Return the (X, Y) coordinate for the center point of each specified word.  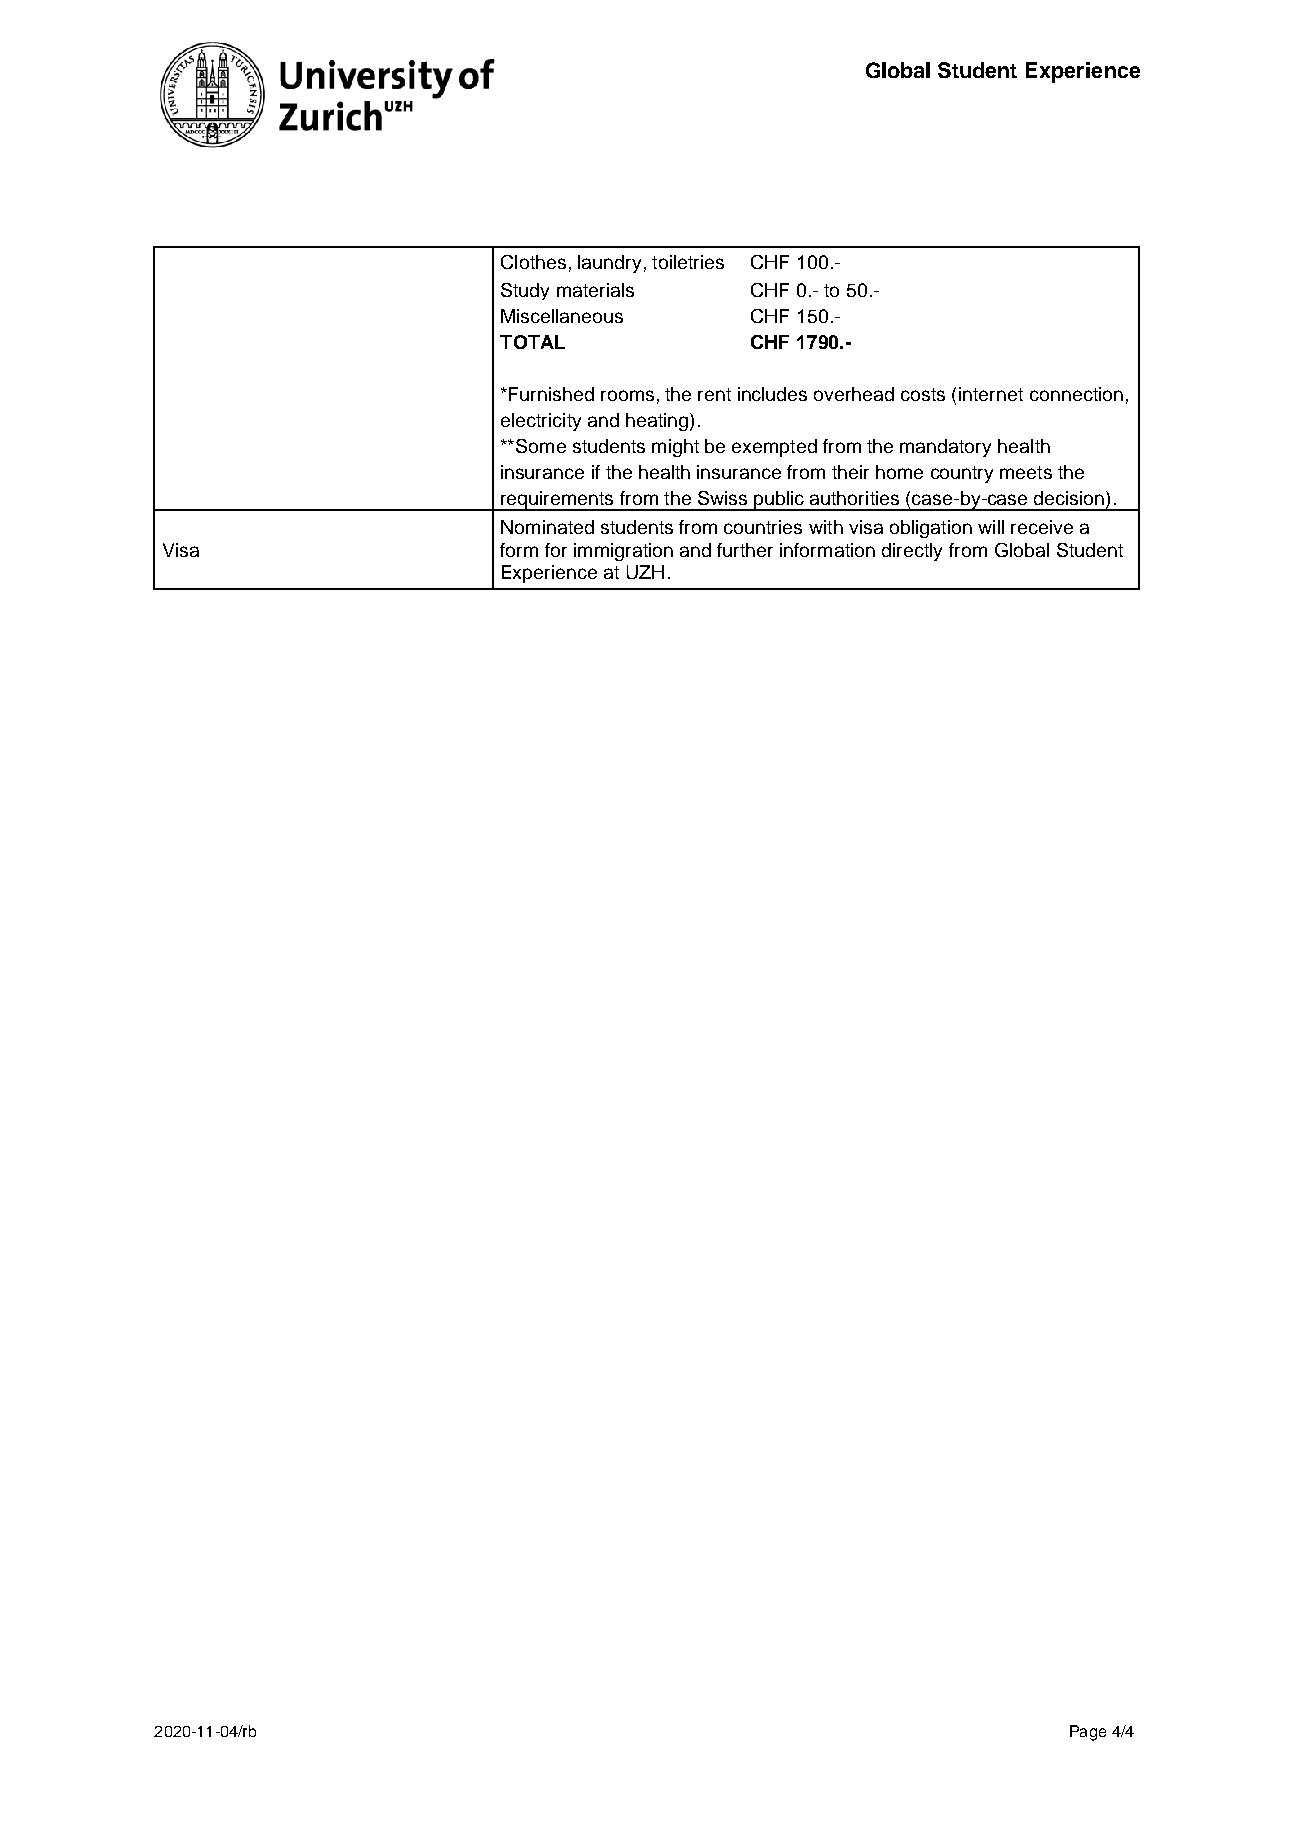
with (826, 527)
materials (595, 290)
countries (763, 527)
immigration (623, 552)
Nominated (547, 527)
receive (1042, 527)
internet (991, 394)
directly (912, 552)
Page (1088, 1733)
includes (772, 394)
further (745, 550)
